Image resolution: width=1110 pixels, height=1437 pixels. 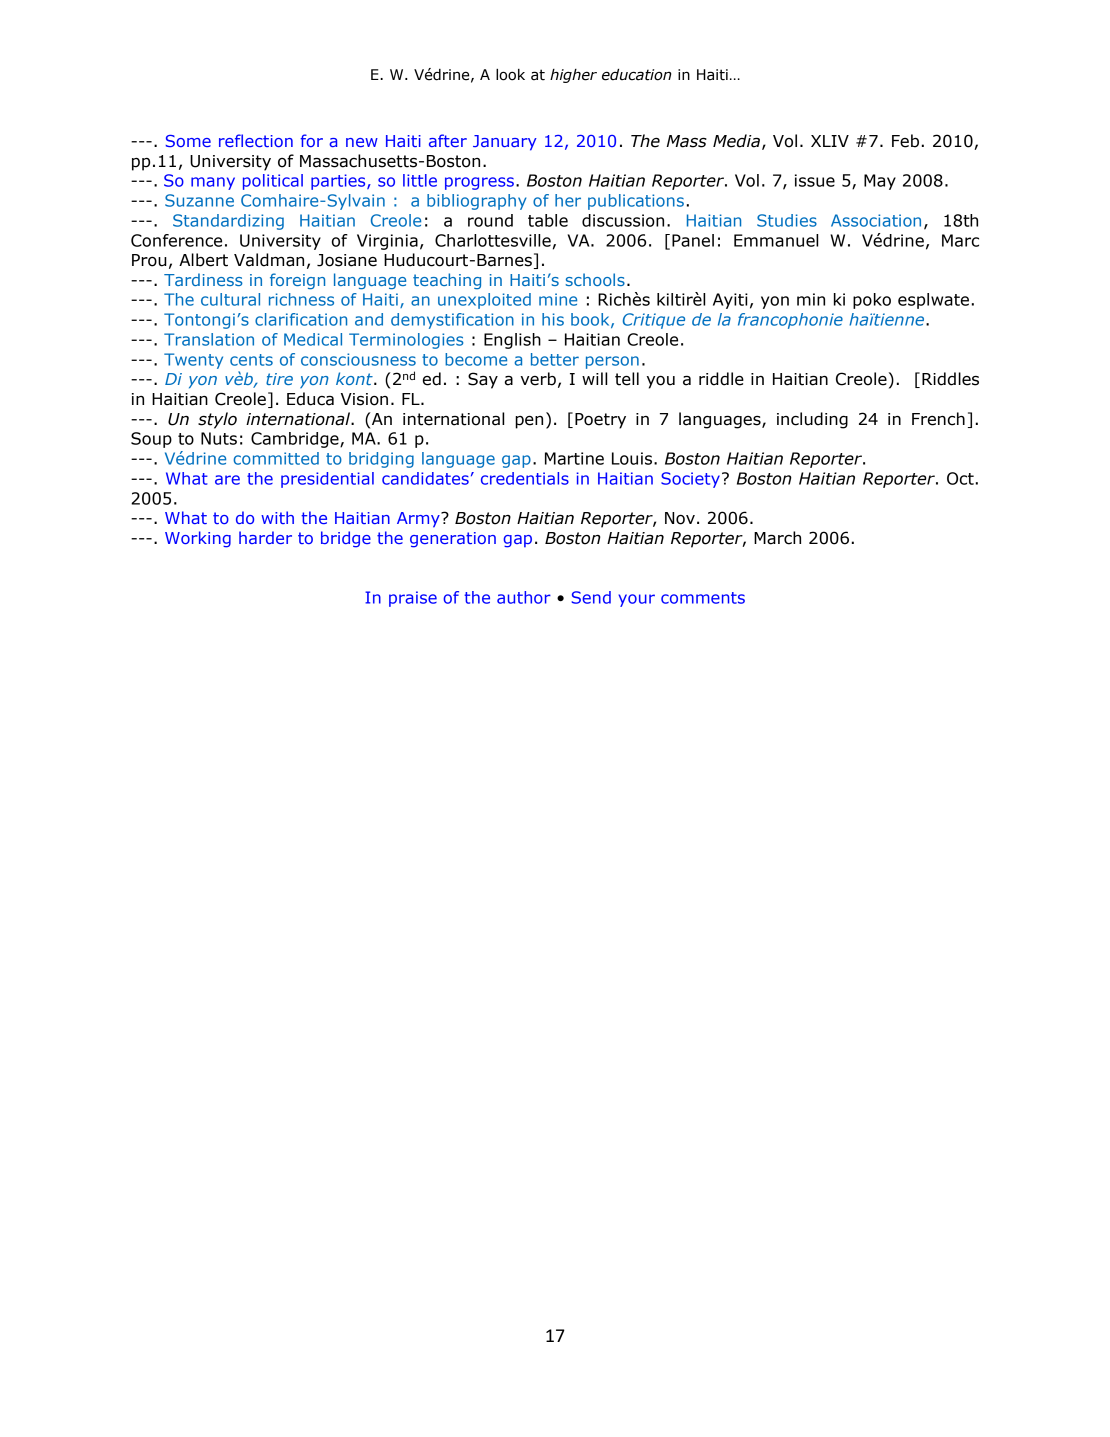 I want to click on Feb, so click(x=905, y=141).
